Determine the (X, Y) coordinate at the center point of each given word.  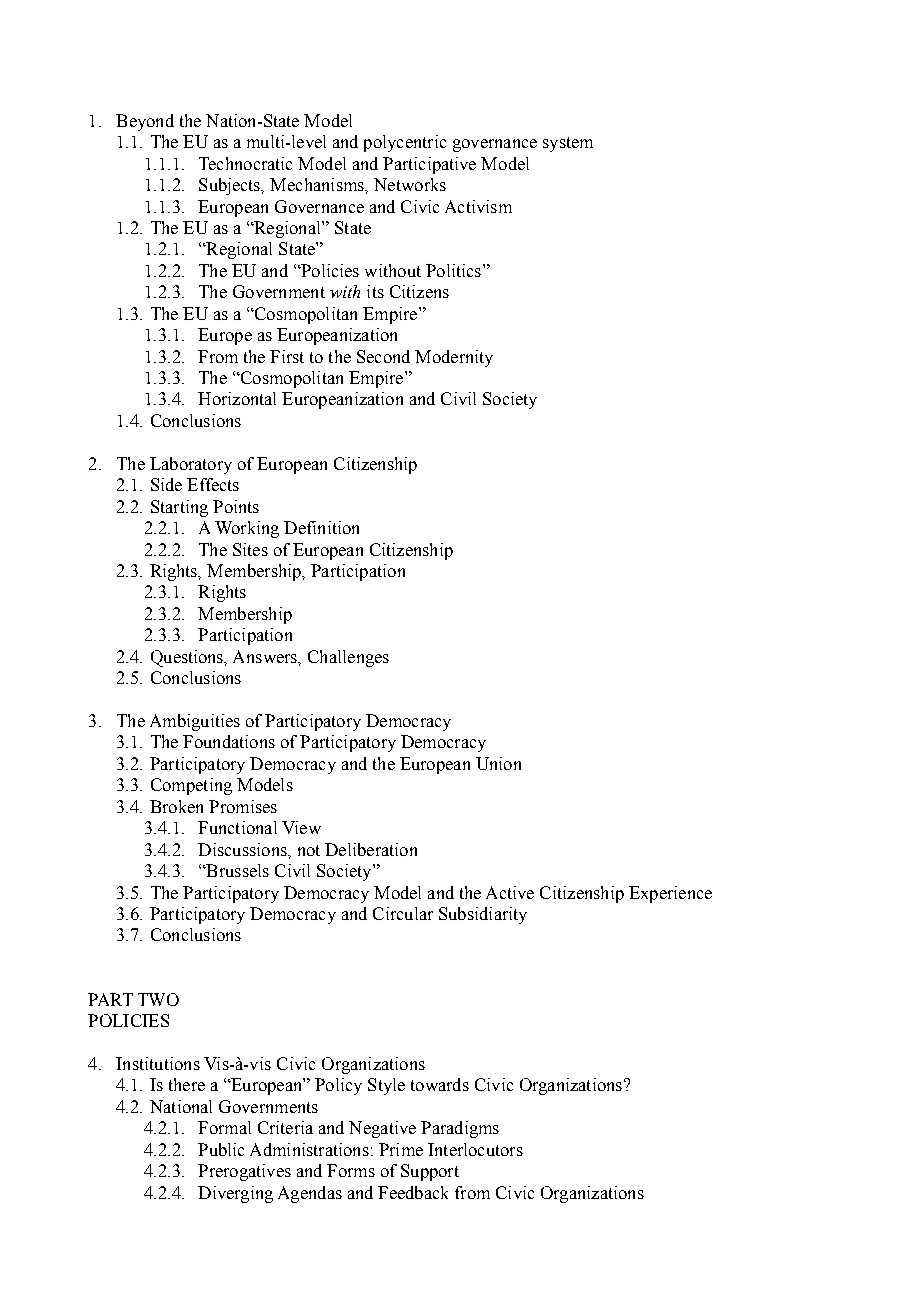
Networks (410, 184)
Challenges (348, 658)
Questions (188, 658)
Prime (401, 1149)
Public (221, 1149)
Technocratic (245, 163)
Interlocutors (475, 1149)
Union (498, 763)
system (568, 144)
